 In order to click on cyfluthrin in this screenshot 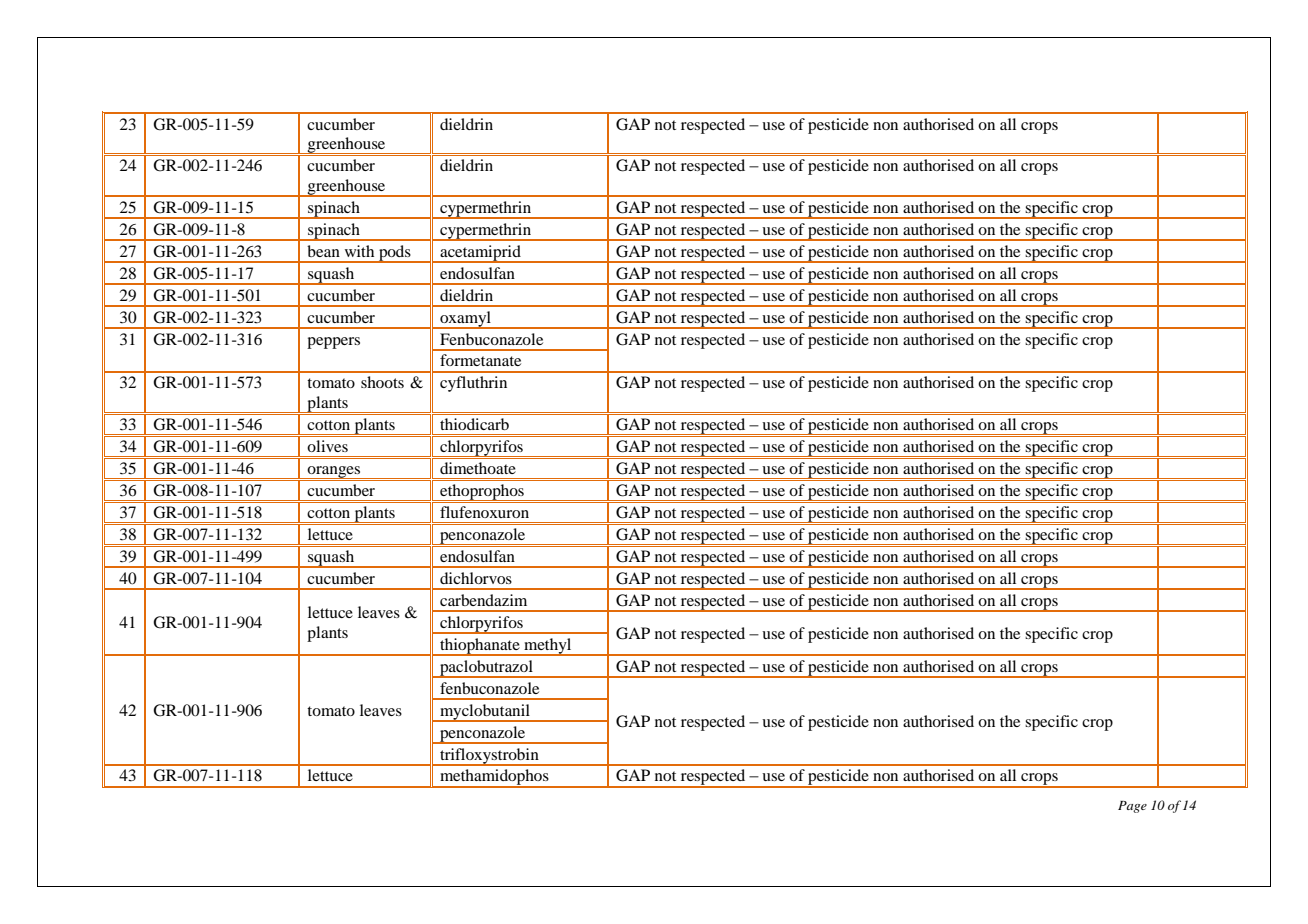, I will do `click(473, 384)`.
